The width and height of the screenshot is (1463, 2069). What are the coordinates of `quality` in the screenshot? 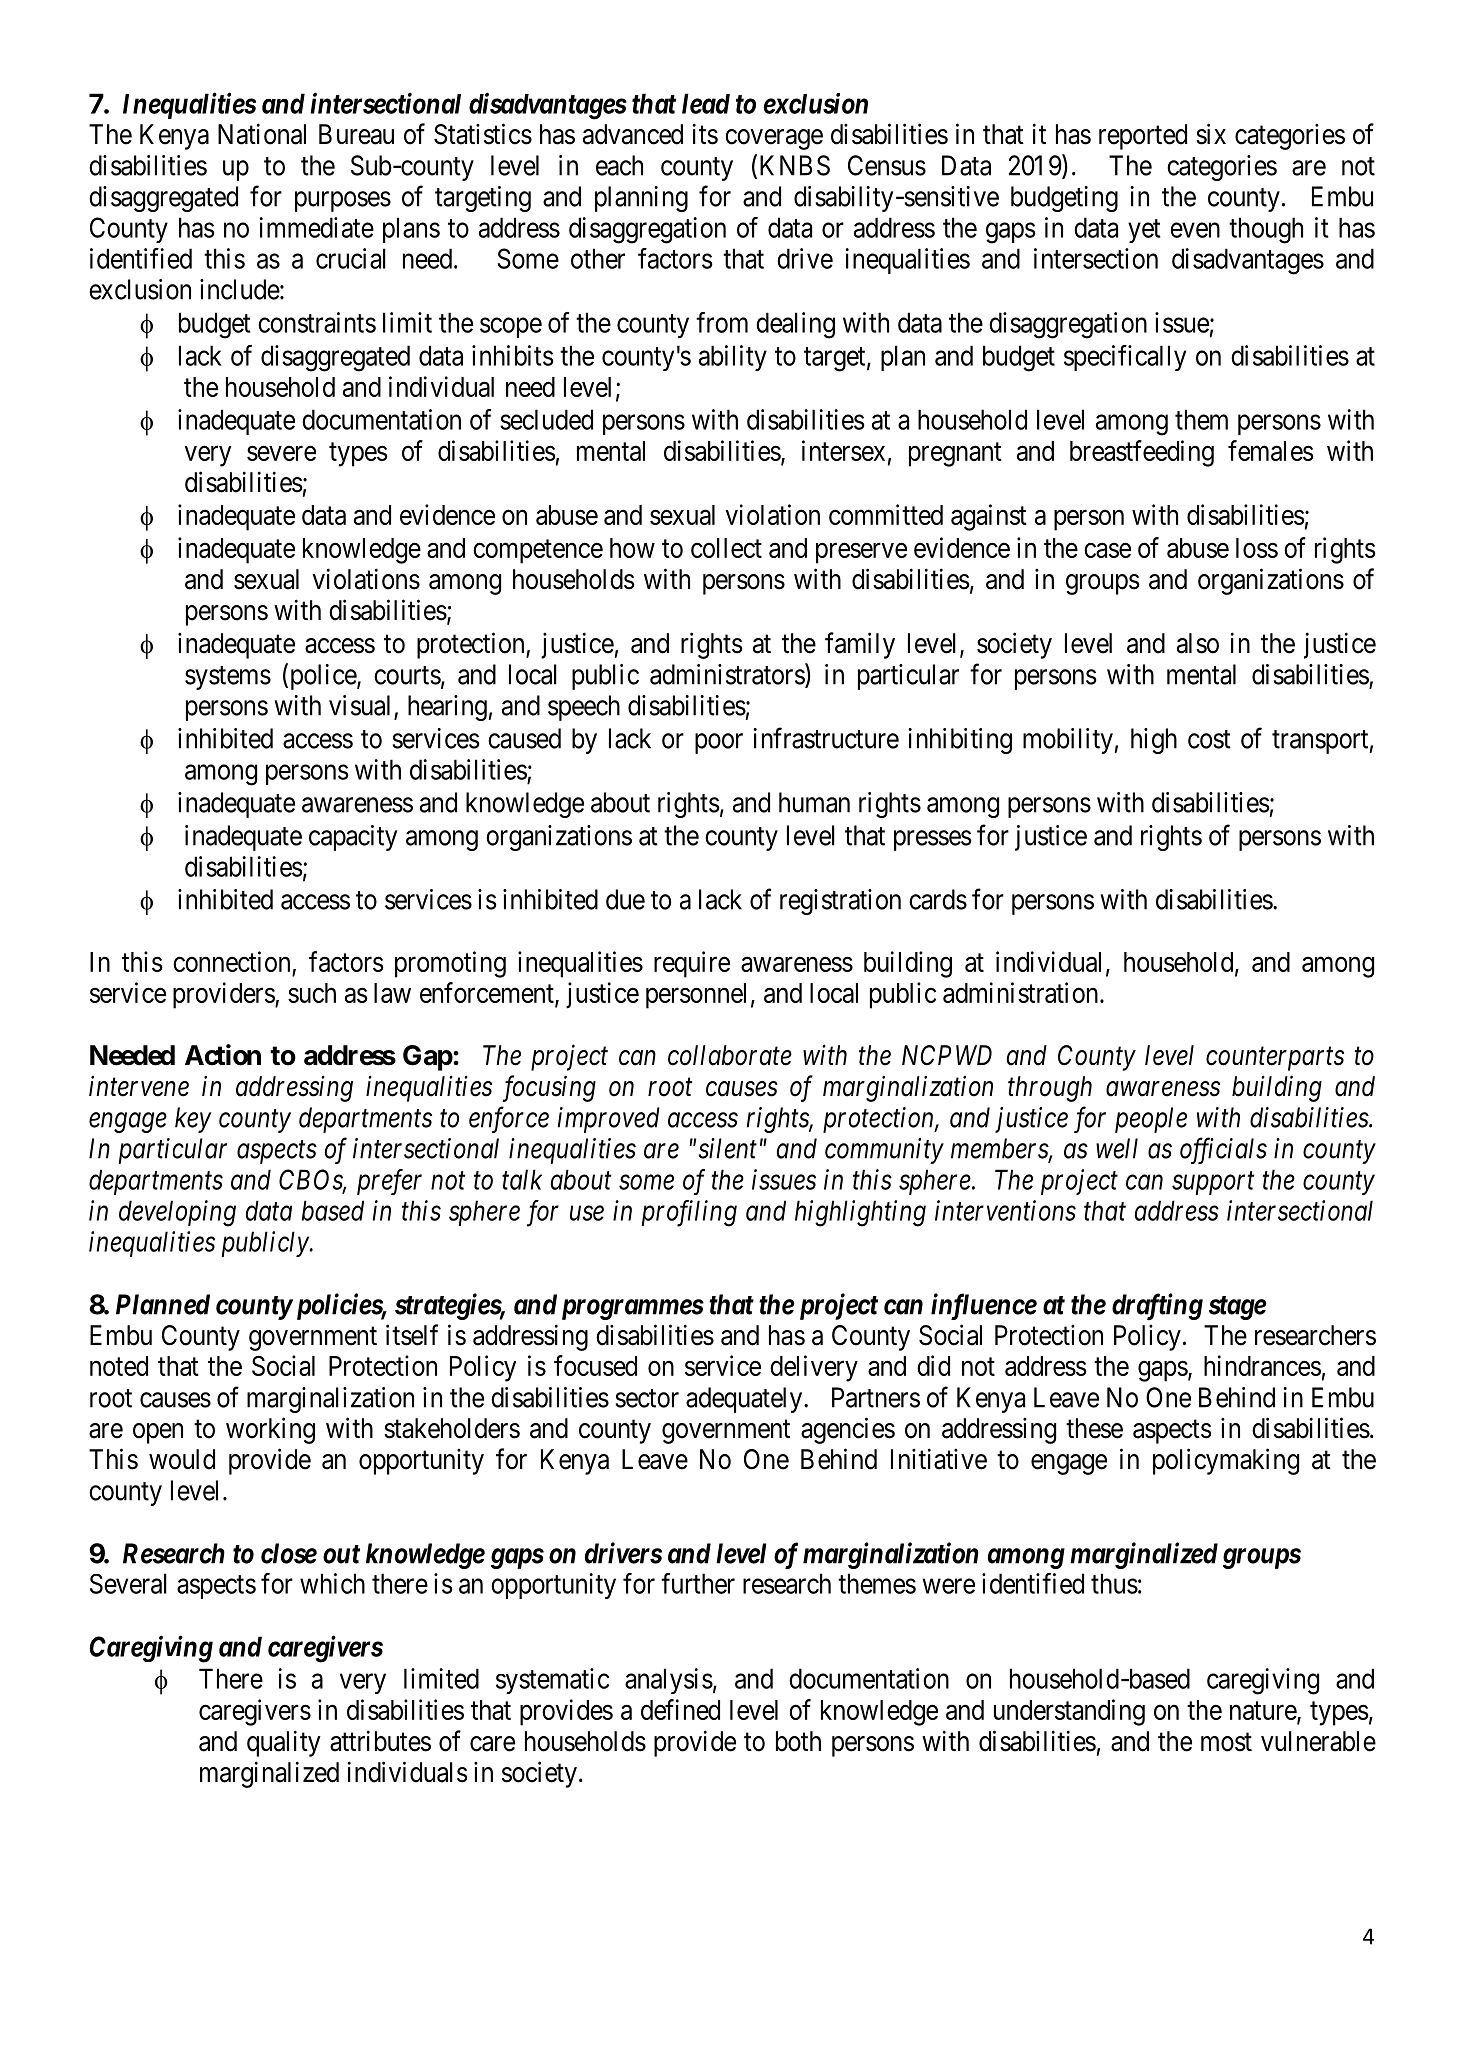 It's located at (284, 1743).
